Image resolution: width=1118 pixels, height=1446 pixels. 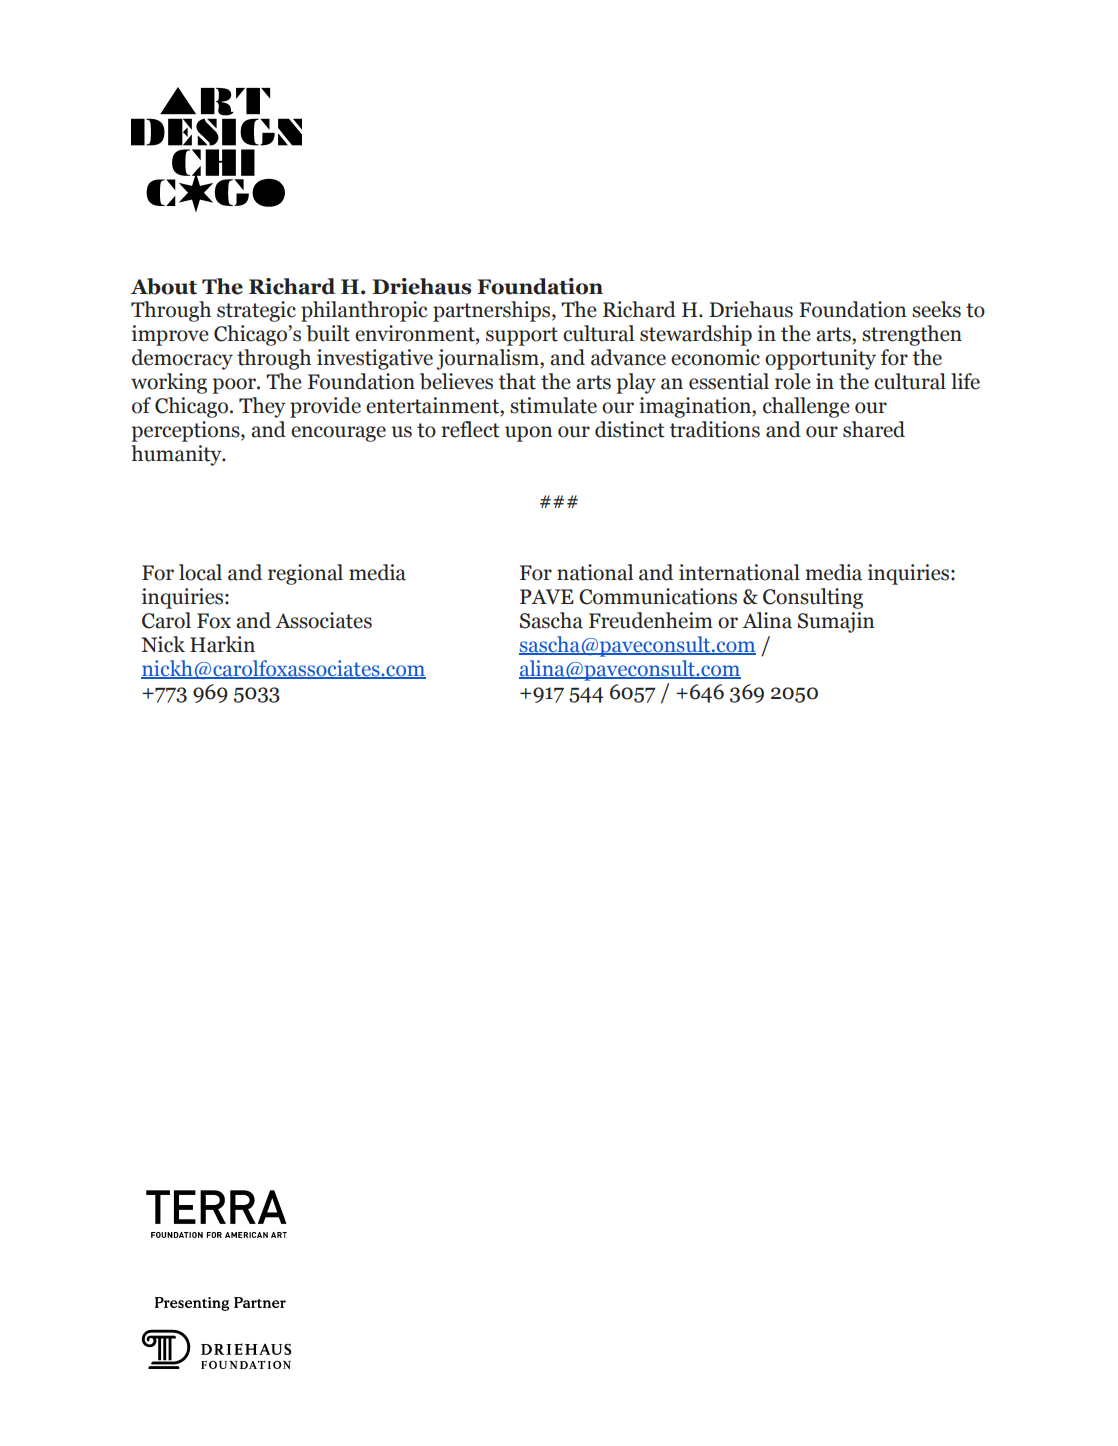 What do you see at coordinates (338, 434) in the screenshot?
I see `encourage` at bounding box center [338, 434].
